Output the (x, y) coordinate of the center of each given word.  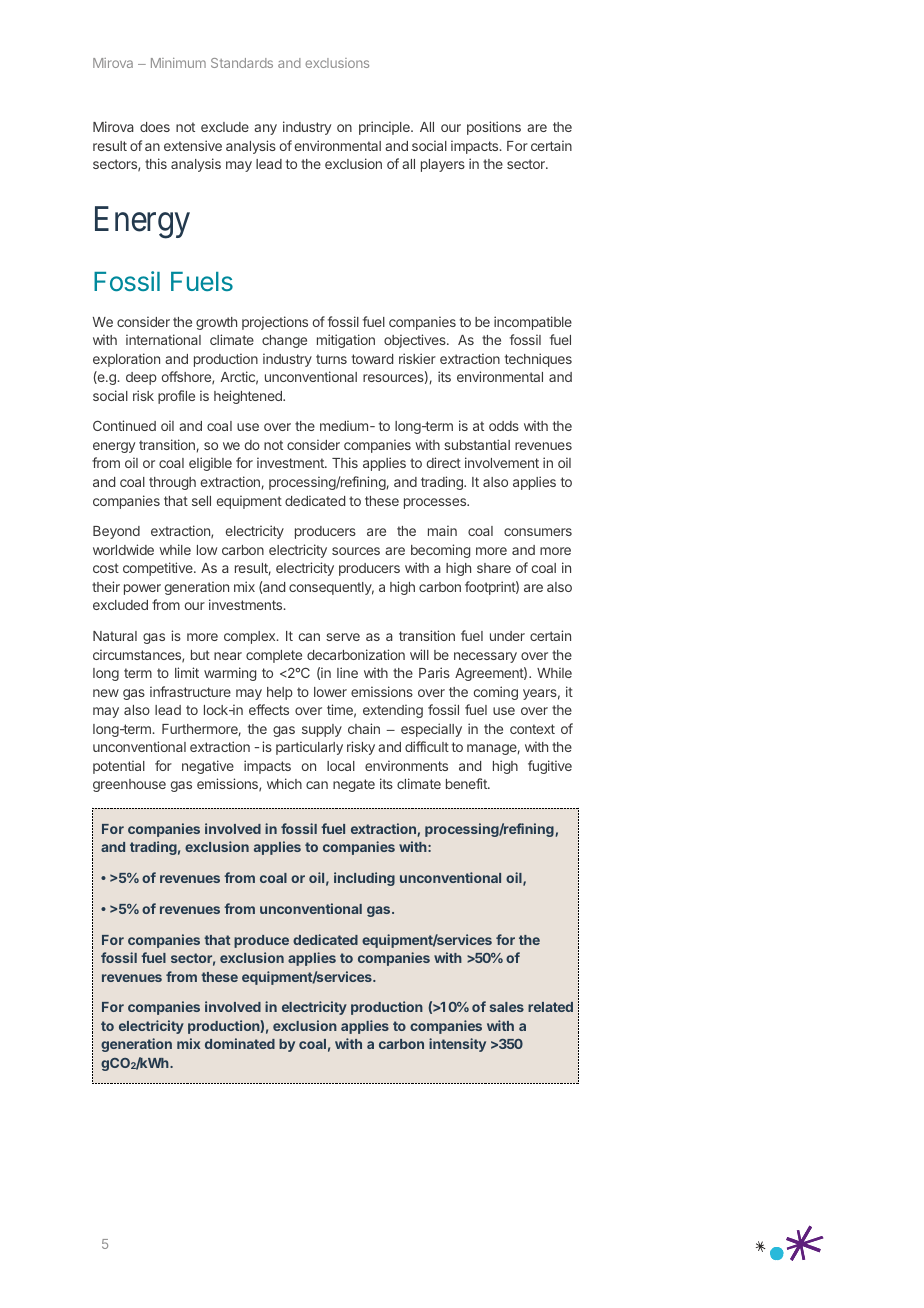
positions (494, 128)
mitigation (346, 341)
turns (331, 359)
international (163, 339)
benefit (467, 783)
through (172, 483)
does (155, 127)
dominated (240, 1043)
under (507, 636)
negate (354, 785)
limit (187, 672)
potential (119, 767)
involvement (502, 462)
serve (343, 637)
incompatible (533, 323)
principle (385, 128)
